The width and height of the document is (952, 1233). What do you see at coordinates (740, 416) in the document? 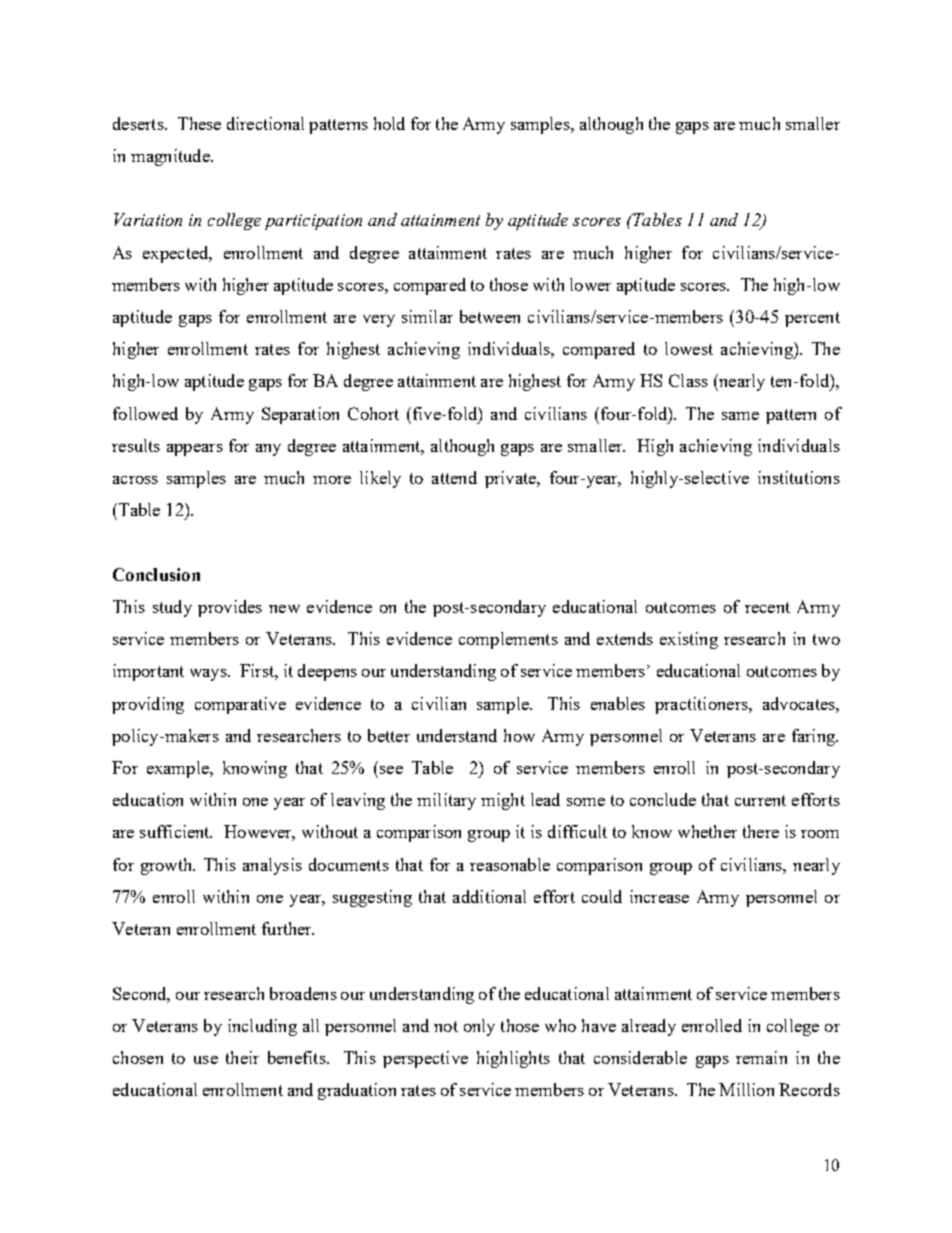
I see `same` at bounding box center [740, 416].
